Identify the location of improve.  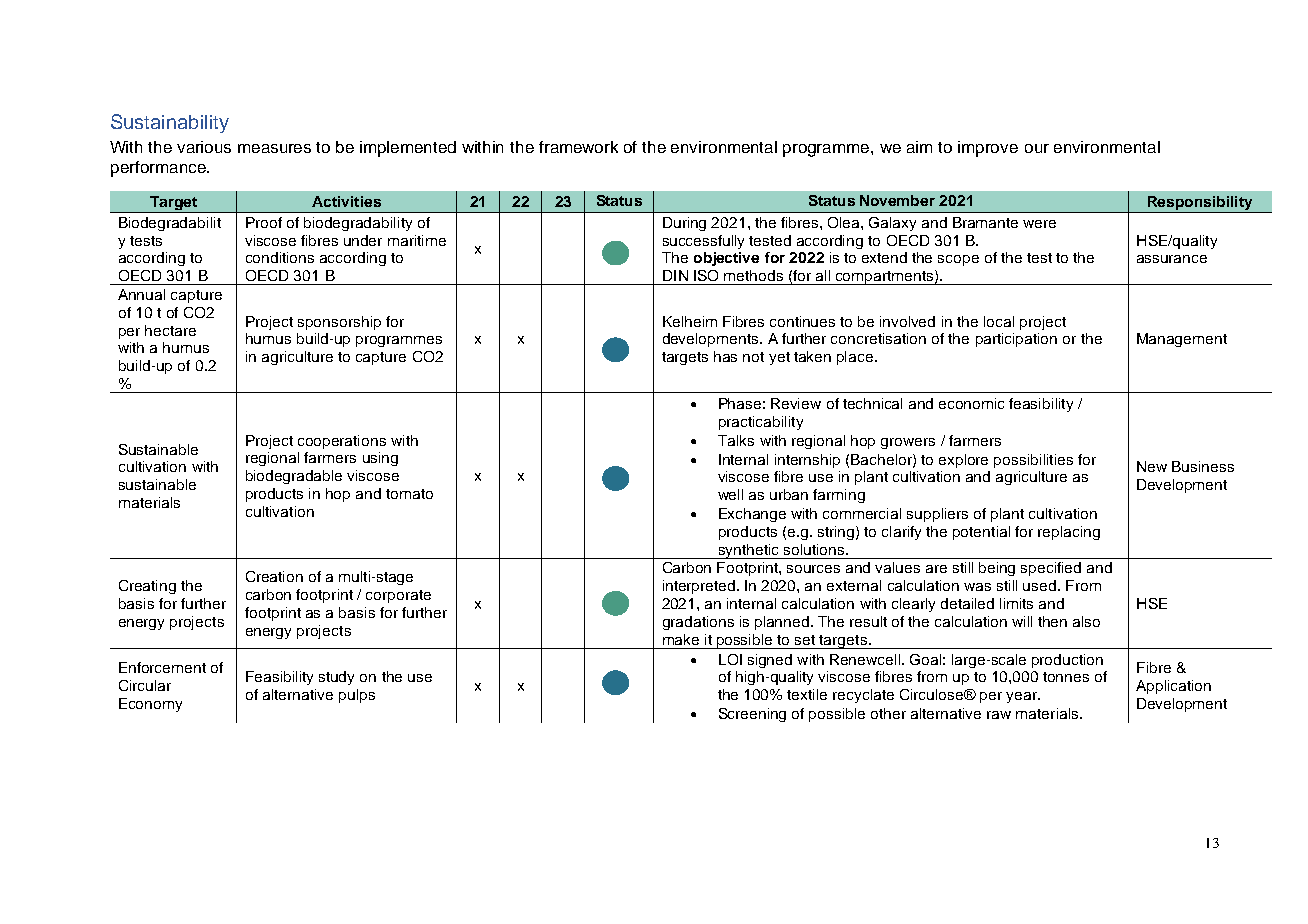
(988, 149).
